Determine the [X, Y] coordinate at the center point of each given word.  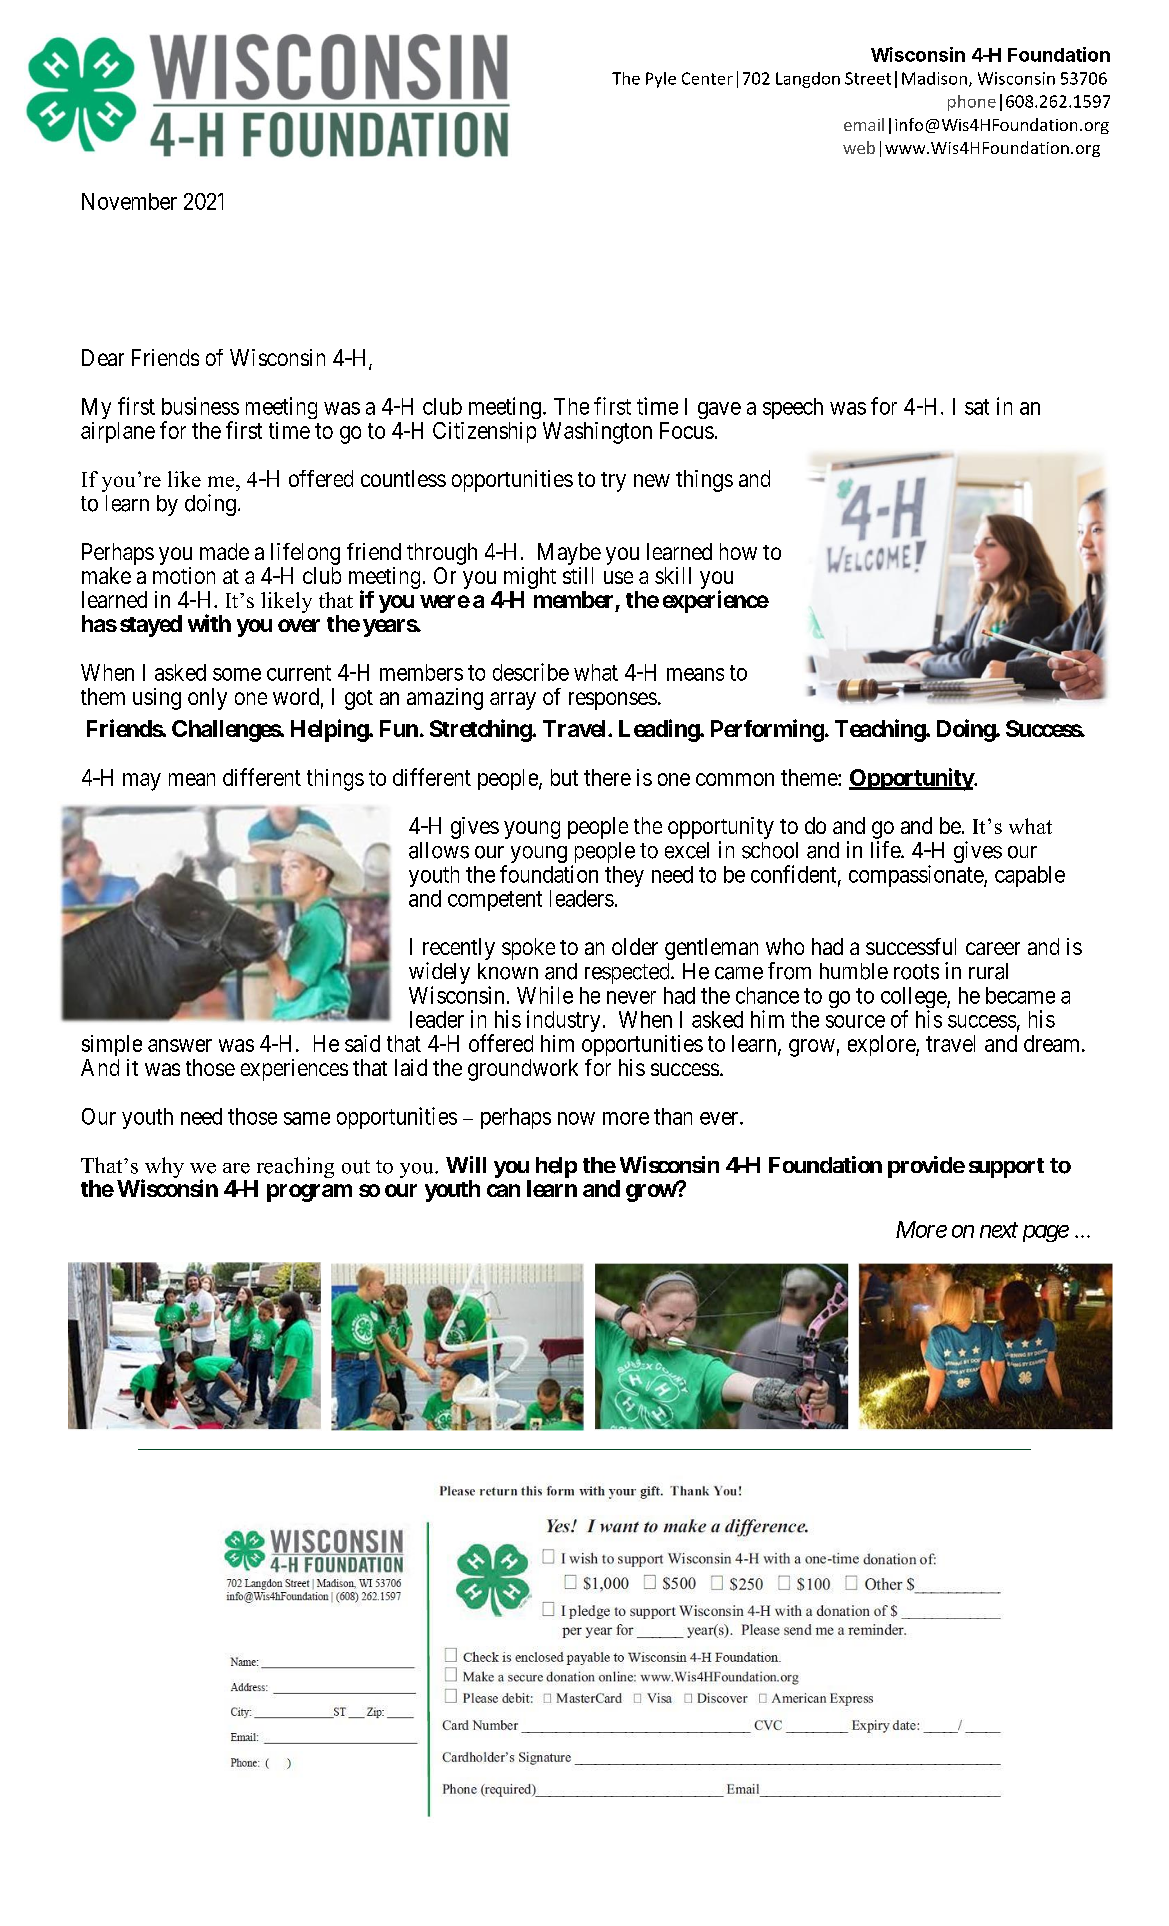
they [624, 876]
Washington [597, 433]
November [129, 201]
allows [439, 850]
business [200, 406]
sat [977, 407]
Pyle [661, 80]
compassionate [917, 876]
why [163, 1169]
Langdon [808, 80]
